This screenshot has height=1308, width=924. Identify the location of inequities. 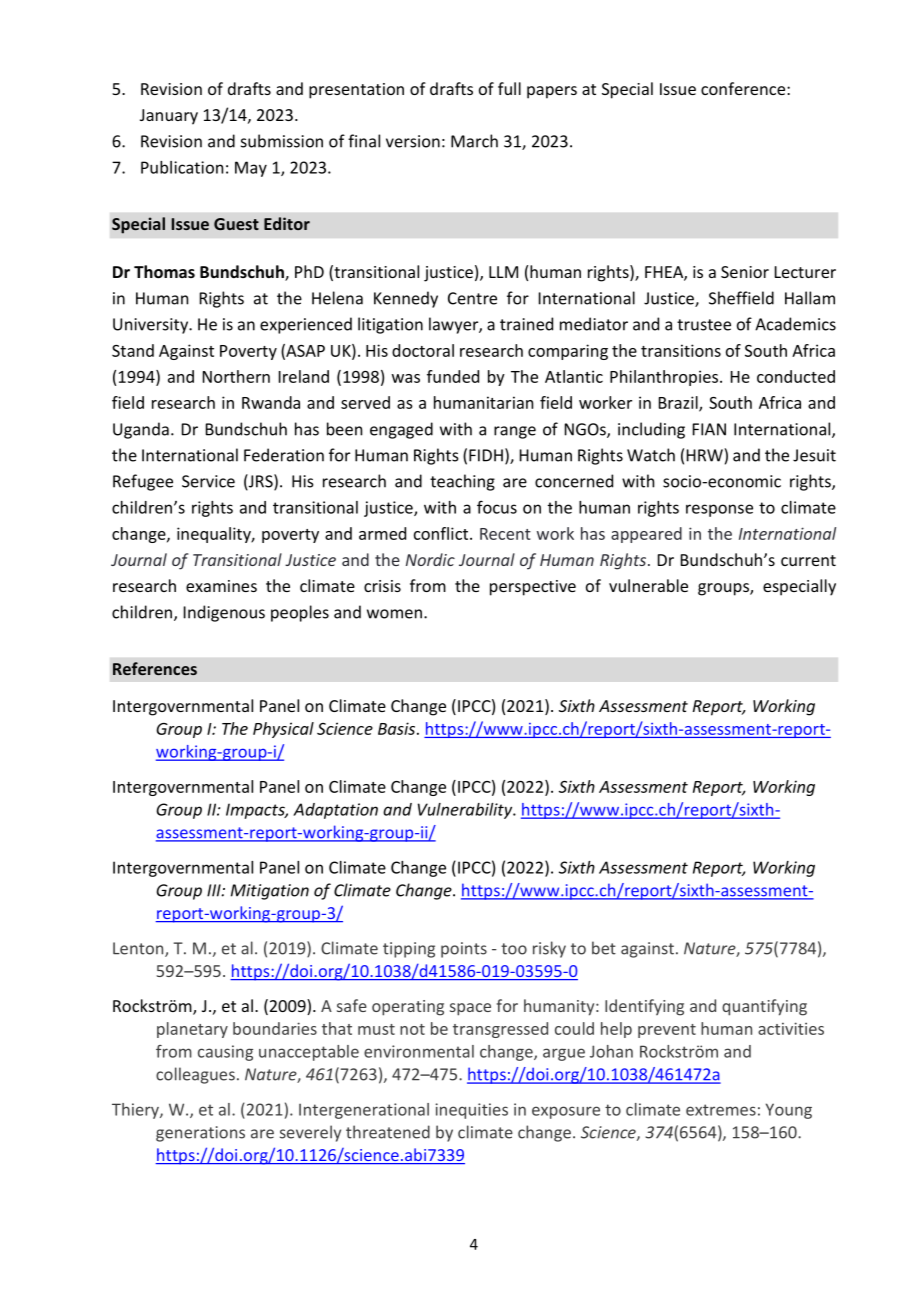
(471, 1111).
